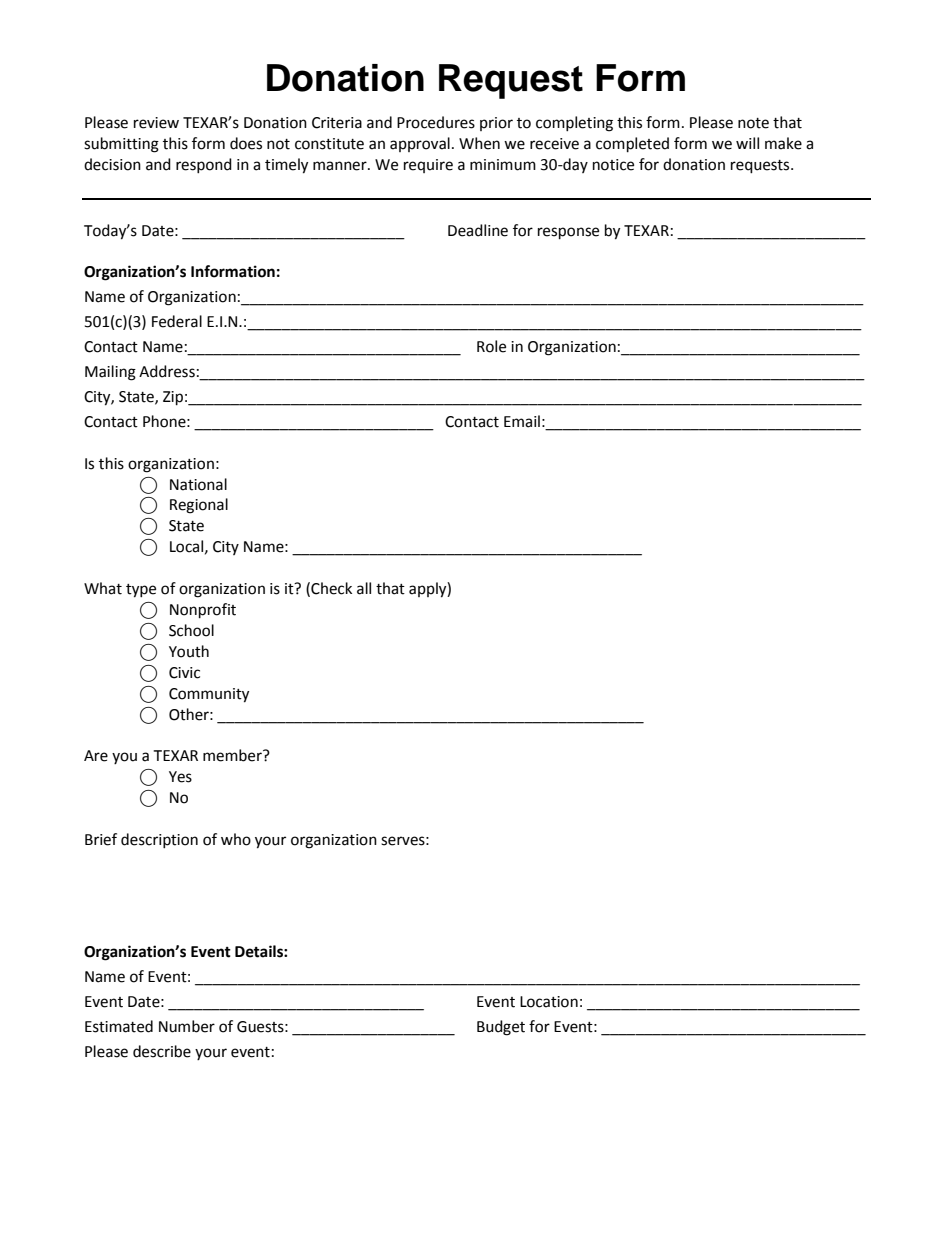 This page has width=952, height=1233. What do you see at coordinates (236, 839) in the page?
I see `who` at bounding box center [236, 839].
